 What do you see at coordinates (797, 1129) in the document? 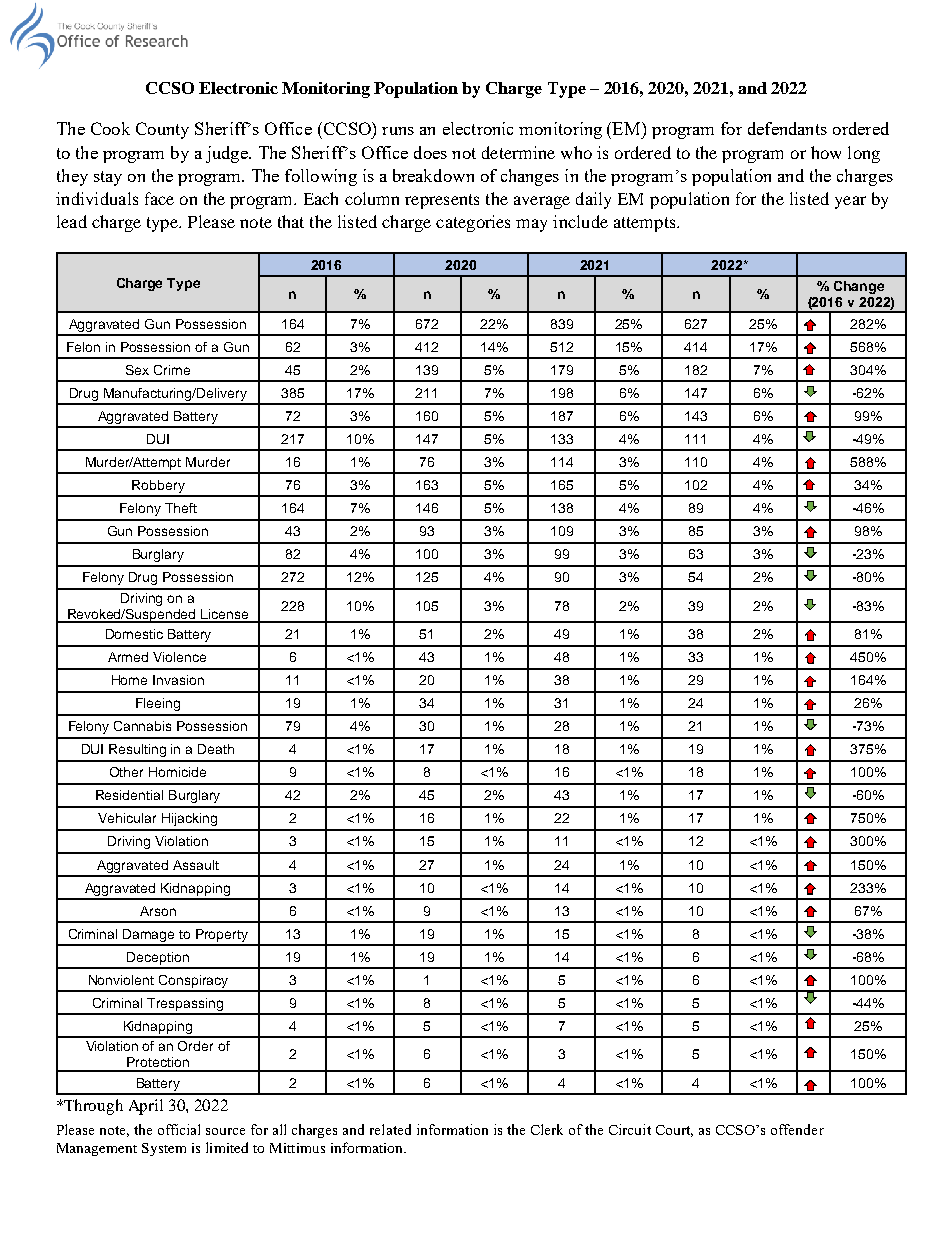
I see `offender` at bounding box center [797, 1129].
